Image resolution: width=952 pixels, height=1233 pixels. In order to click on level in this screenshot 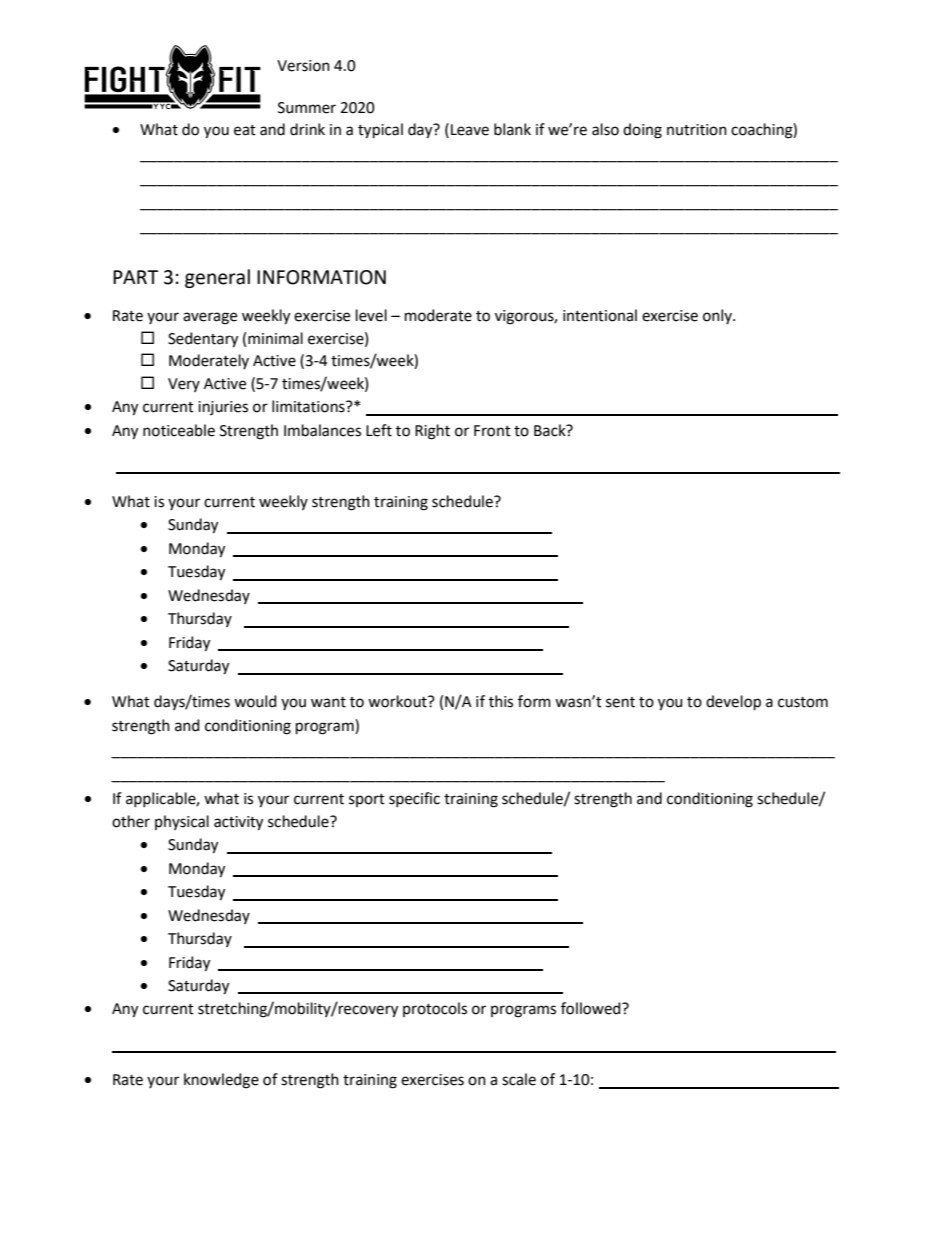, I will do `click(371, 315)`.
